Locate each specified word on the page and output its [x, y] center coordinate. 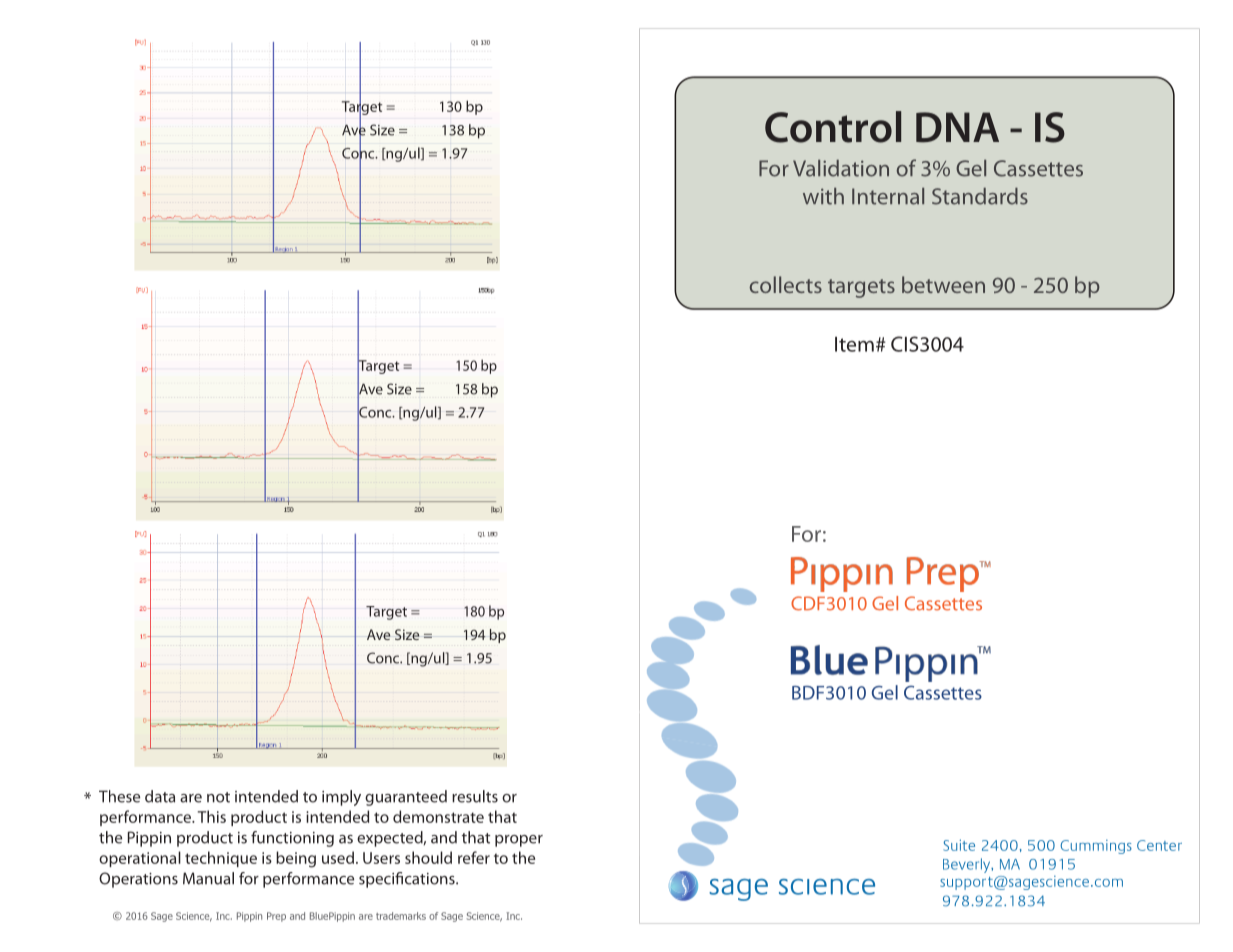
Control [833, 127]
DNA [957, 127]
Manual [208, 878]
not [218, 797]
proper [519, 841]
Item [854, 344]
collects [786, 284]
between [943, 284]
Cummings [1096, 847]
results [475, 796]
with [823, 196]
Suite [959, 845]
